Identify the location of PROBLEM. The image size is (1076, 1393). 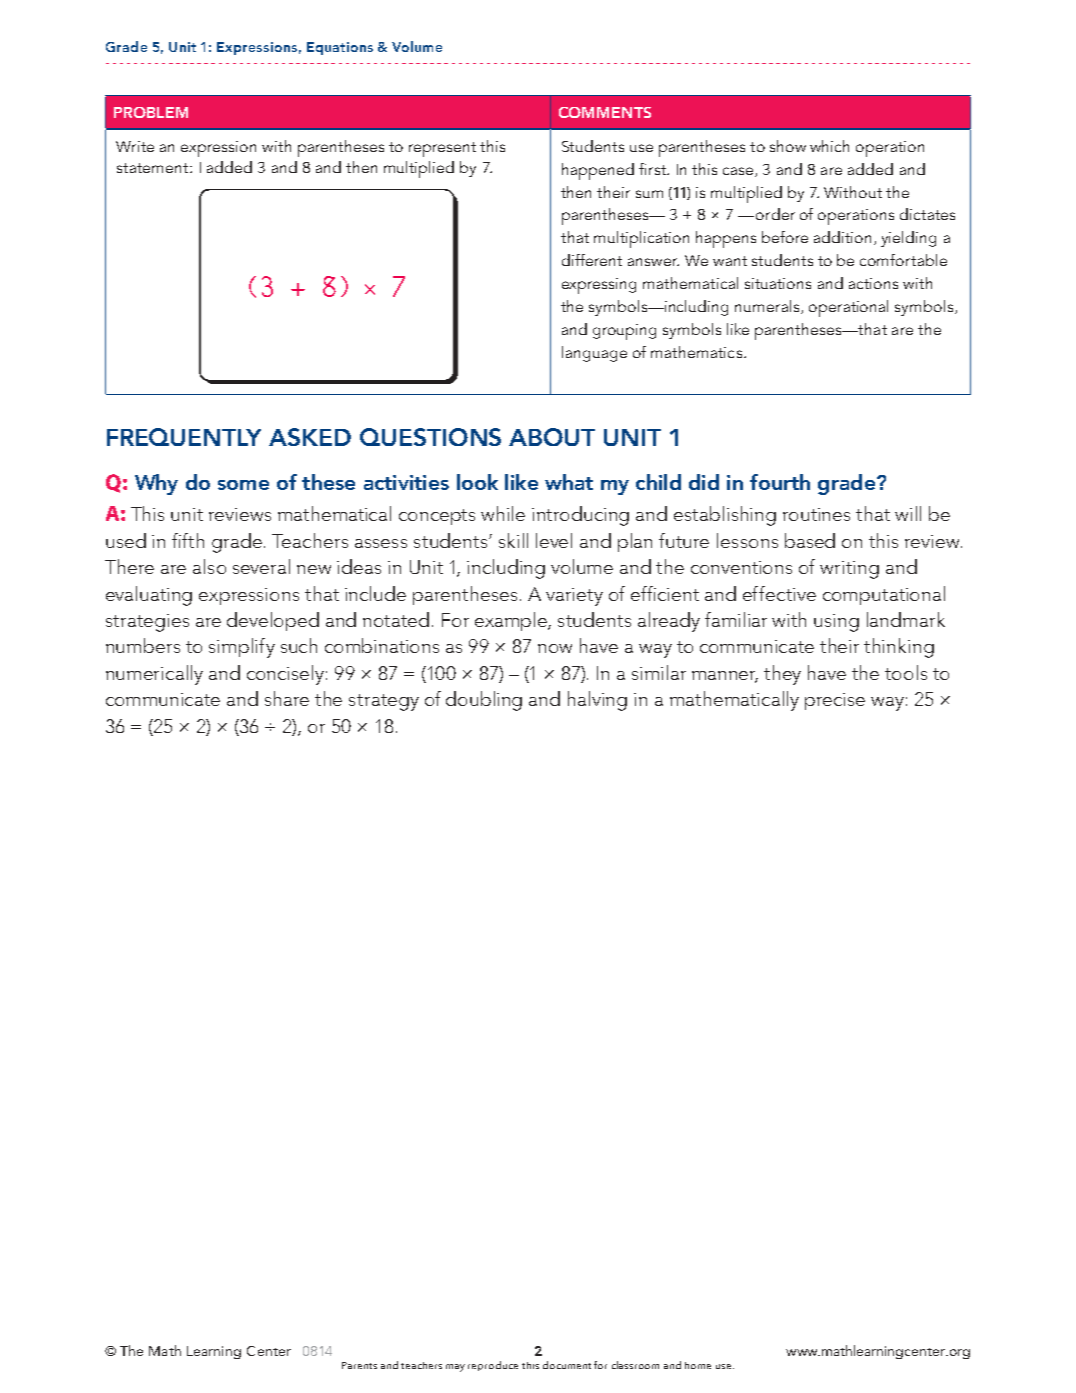
(151, 112).
